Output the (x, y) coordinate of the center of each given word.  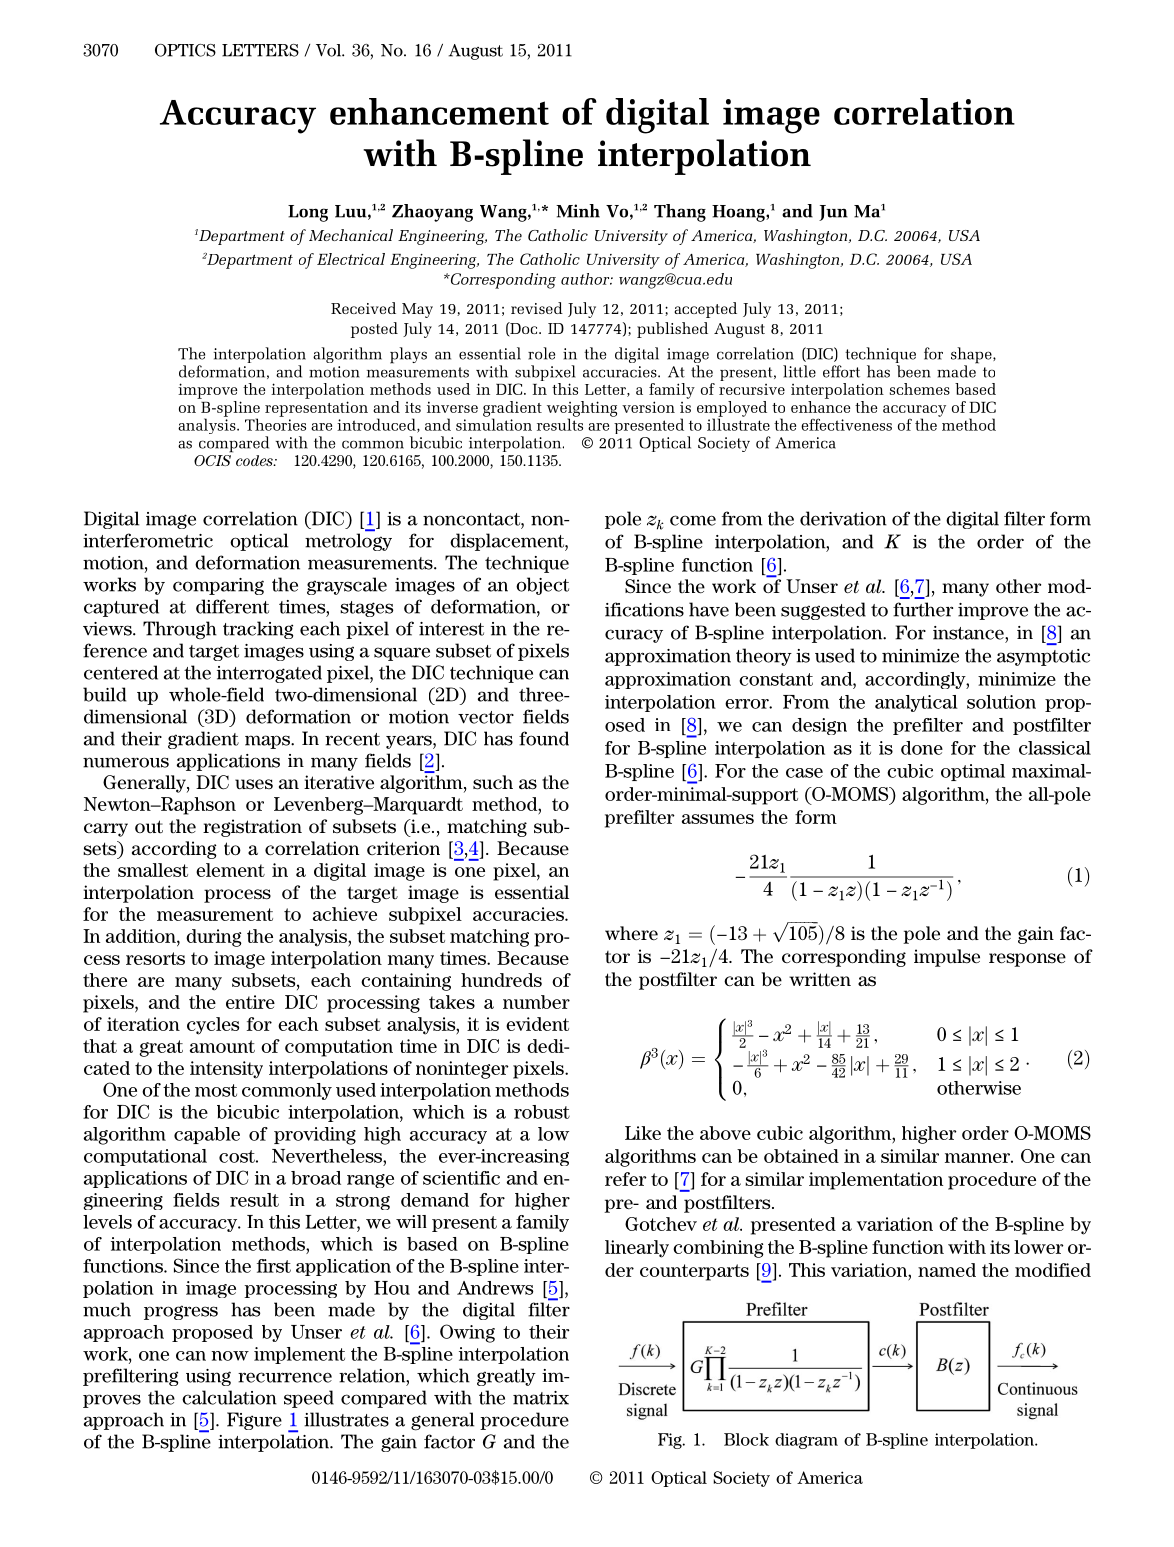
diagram (806, 1441)
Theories (275, 423)
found (544, 738)
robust (542, 1112)
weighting (582, 410)
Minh (578, 211)
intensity (226, 1070)
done (922, 748)
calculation (229, 1397)
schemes (919, 389)
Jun (833, 213)
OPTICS (185, 50)
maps (268, 742)
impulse (947, 958)
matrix (541, 1398)
